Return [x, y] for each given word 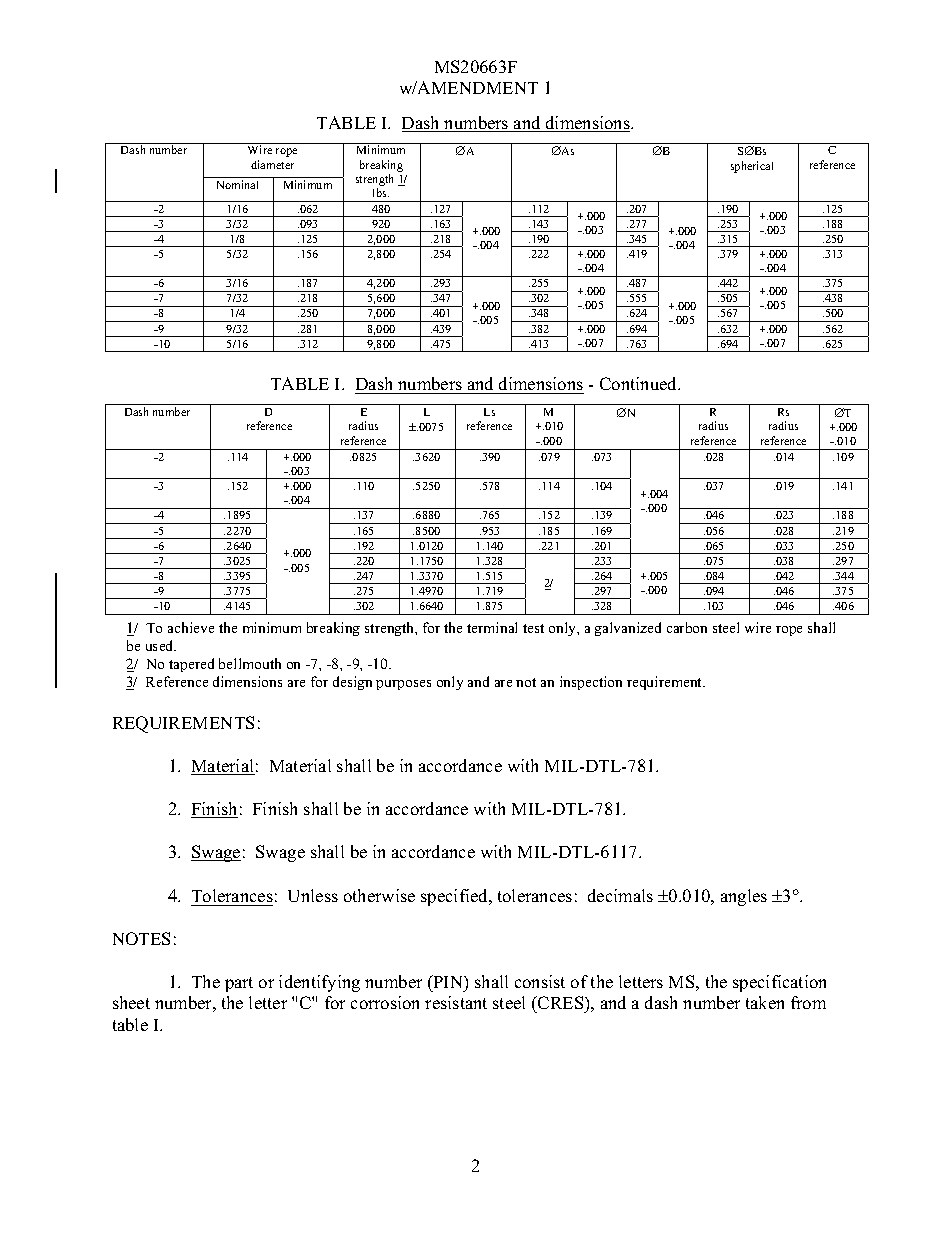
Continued [640, 383]
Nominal [237, 184]
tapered [191, 665]
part [239, 984]
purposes [403, 685]
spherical [752, 167]
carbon [687, 627]
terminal [492, 627]
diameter [272, 164]
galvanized [628, 629]
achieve [191, 627]
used [161, 645]
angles [744, 897]
